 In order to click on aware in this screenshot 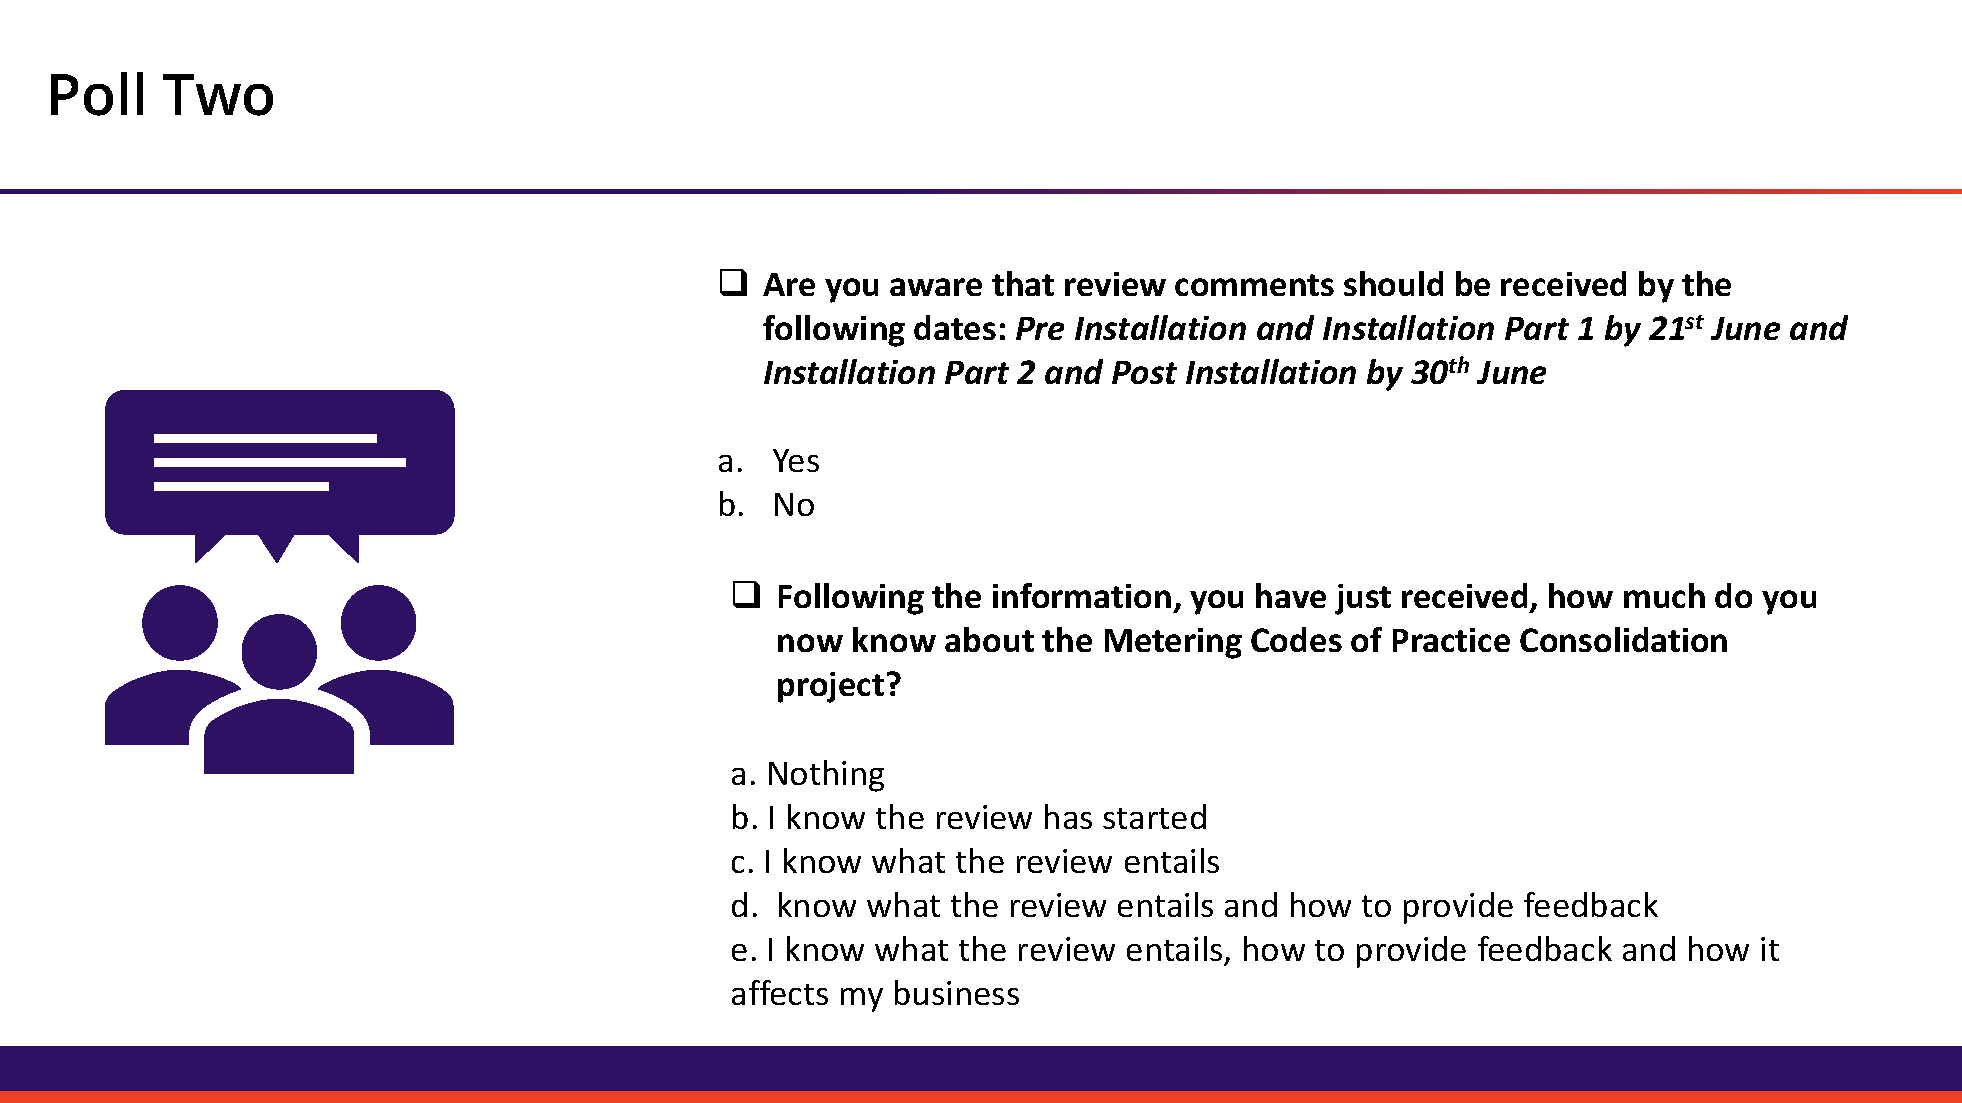, I will do `click(936, 287)`.
